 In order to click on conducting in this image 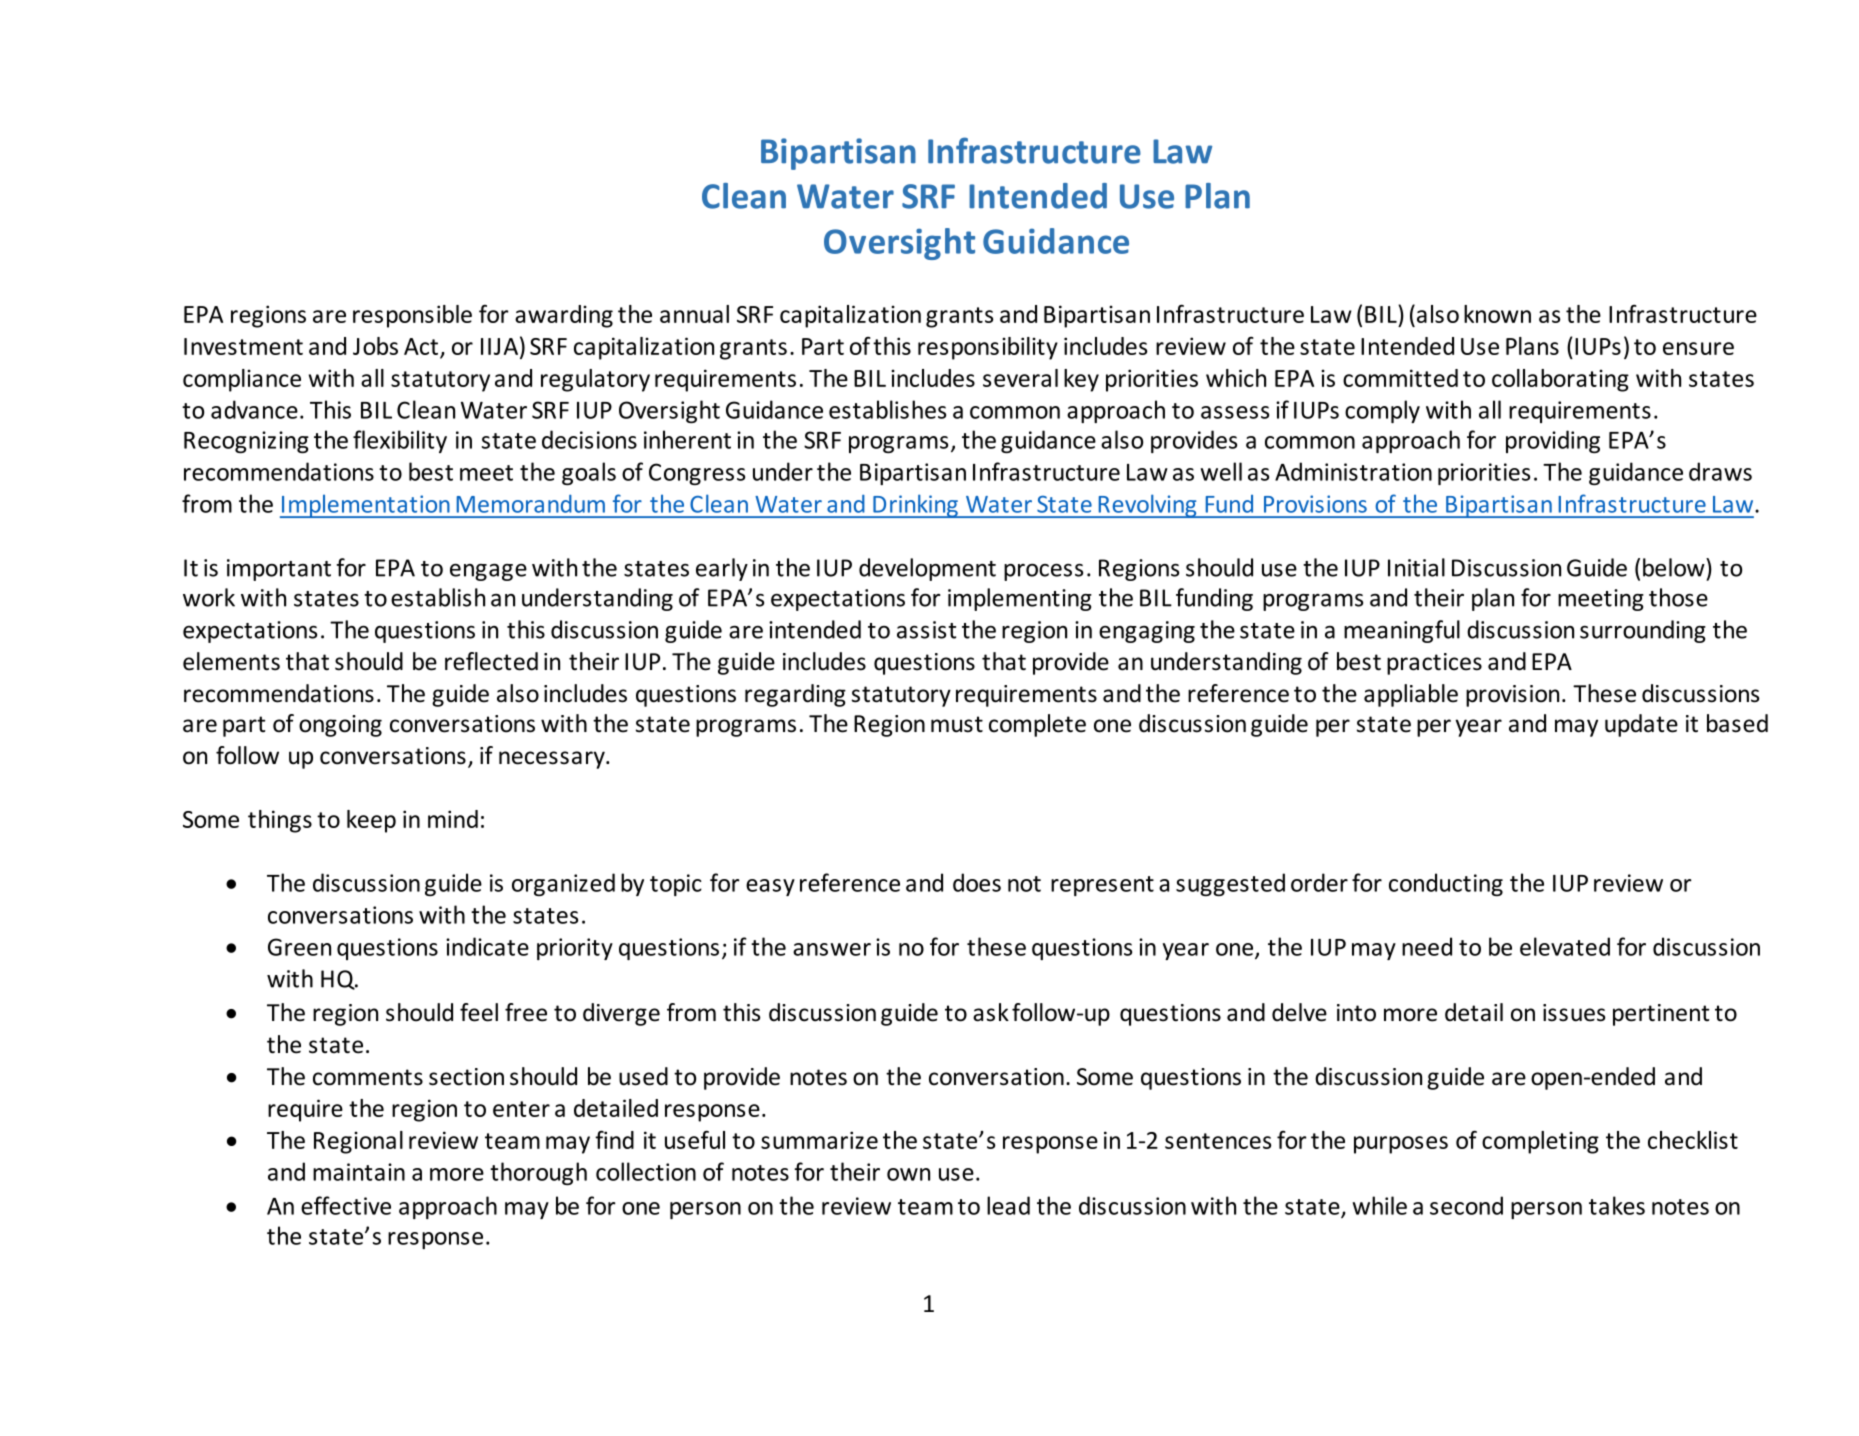, I will do `click(1446, 884)`.
